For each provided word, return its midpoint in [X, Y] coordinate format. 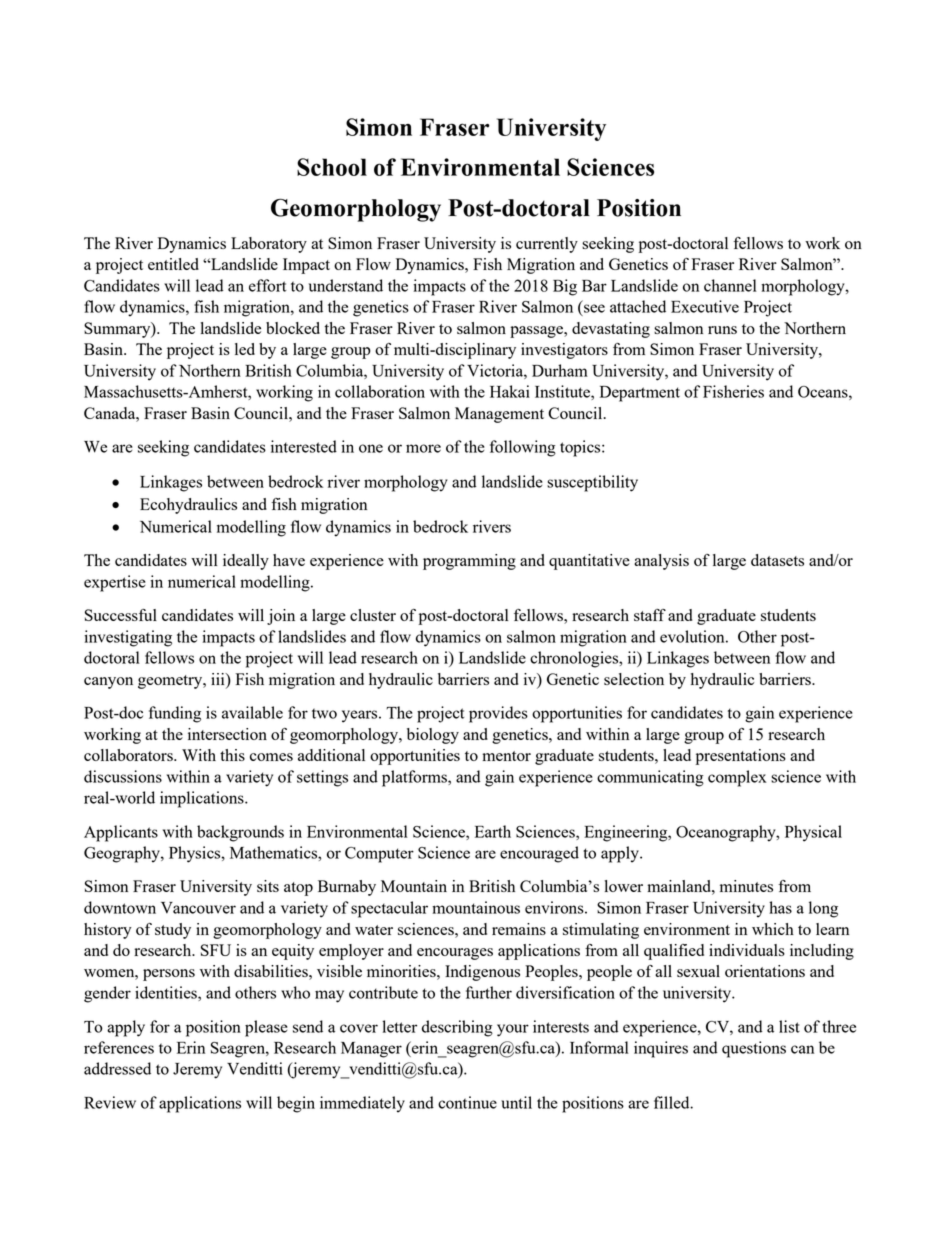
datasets [777, 560]
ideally [246, 562]
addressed [117, 1068]
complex [737, 778]
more [423, 448]
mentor [506, 756]
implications [203, 799]
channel [730, 285]
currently [547, 245]
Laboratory [269, 245]
